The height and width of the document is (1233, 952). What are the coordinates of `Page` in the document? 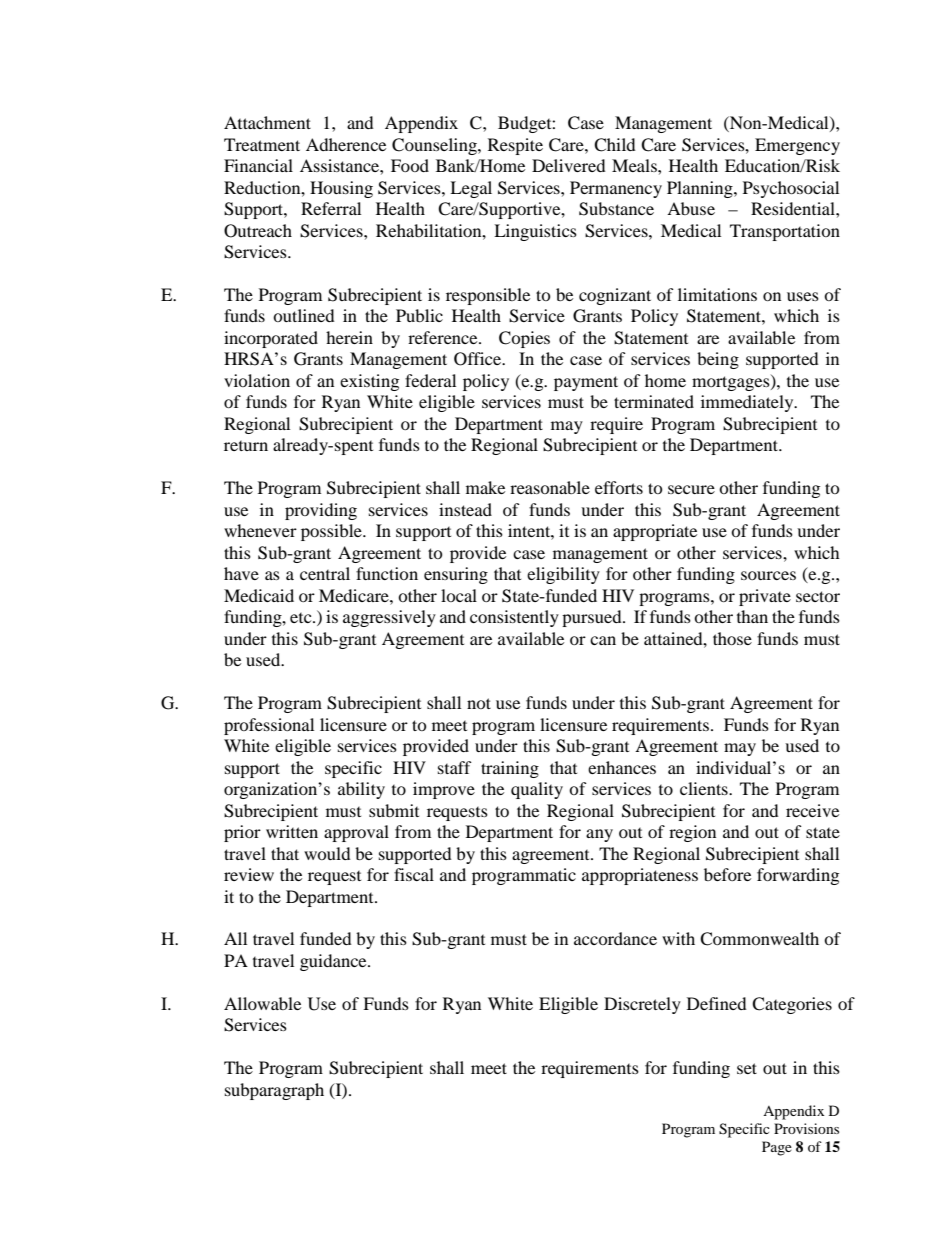 It's located at (777, 1148).
